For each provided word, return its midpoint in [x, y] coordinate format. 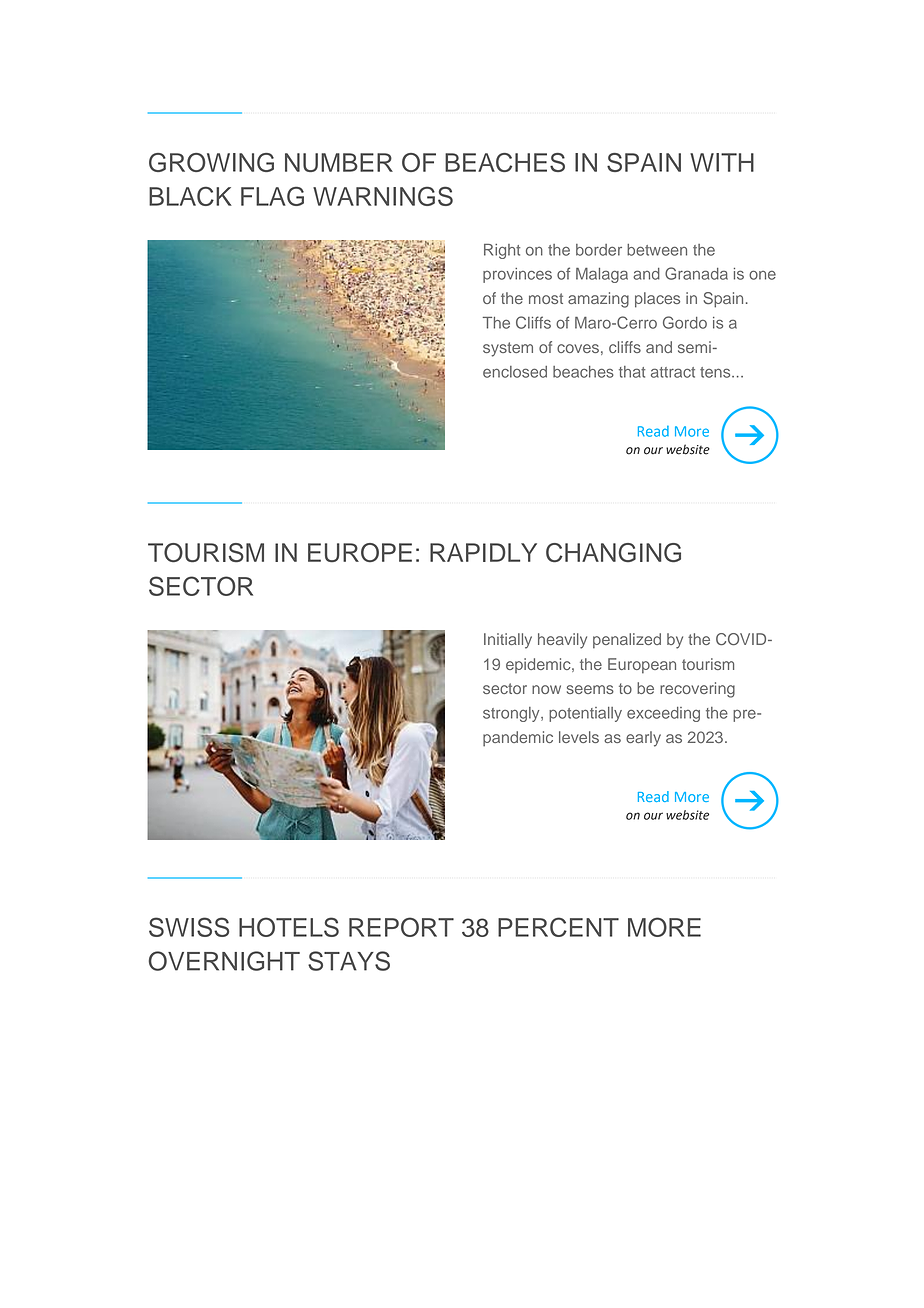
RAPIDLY [483, 552]
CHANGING [613, 553]
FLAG [272, 196]
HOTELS [289, 927]
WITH [722, 162]
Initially [508, 641]
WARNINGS [383, 196]
